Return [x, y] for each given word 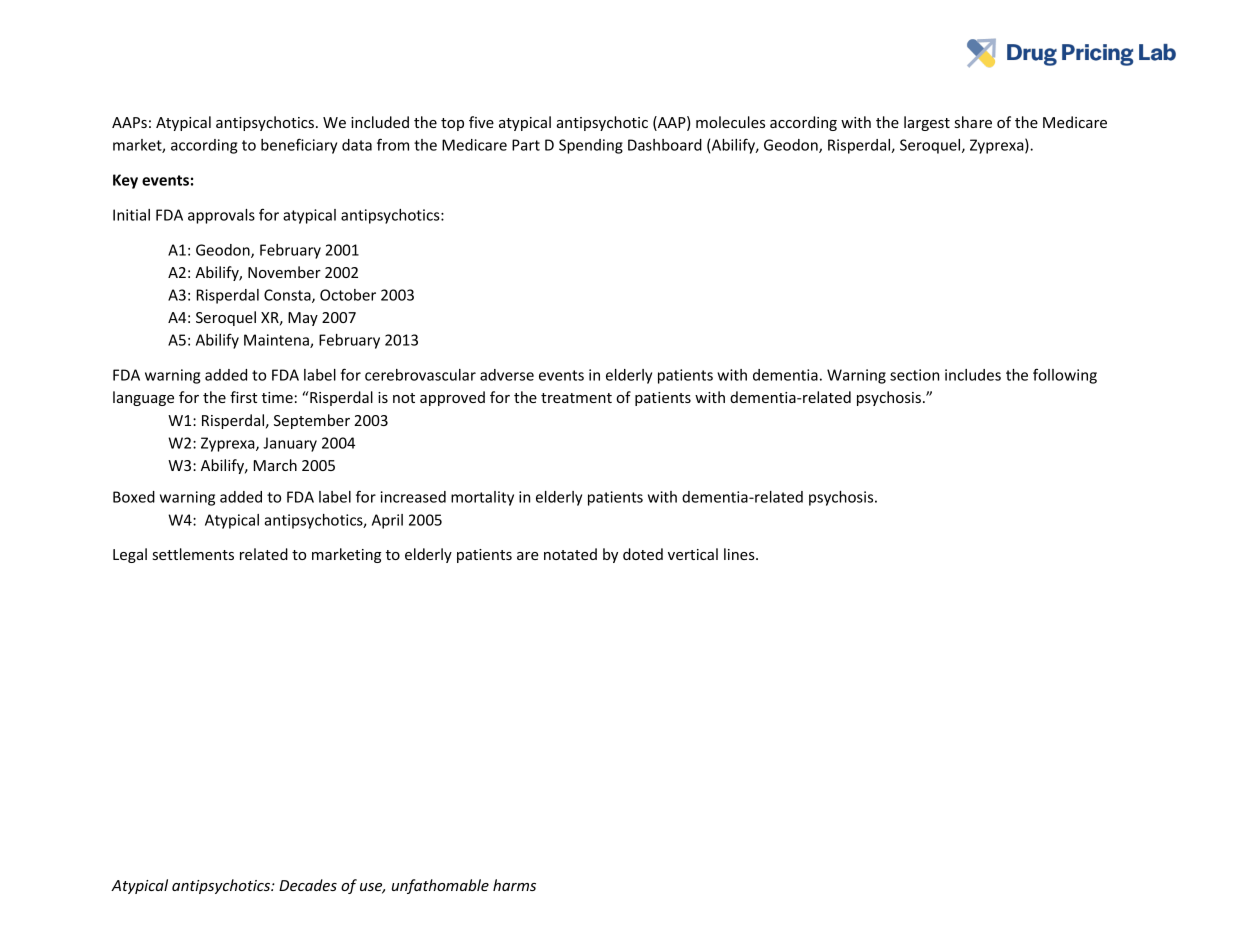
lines [740, 554]
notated [570, 554]
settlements [193, 554]
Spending [591, 146]
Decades [308, 885]
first [243, 397]
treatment [576, 398]
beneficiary [299, 146]
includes [973, 375]
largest [927, 123]
